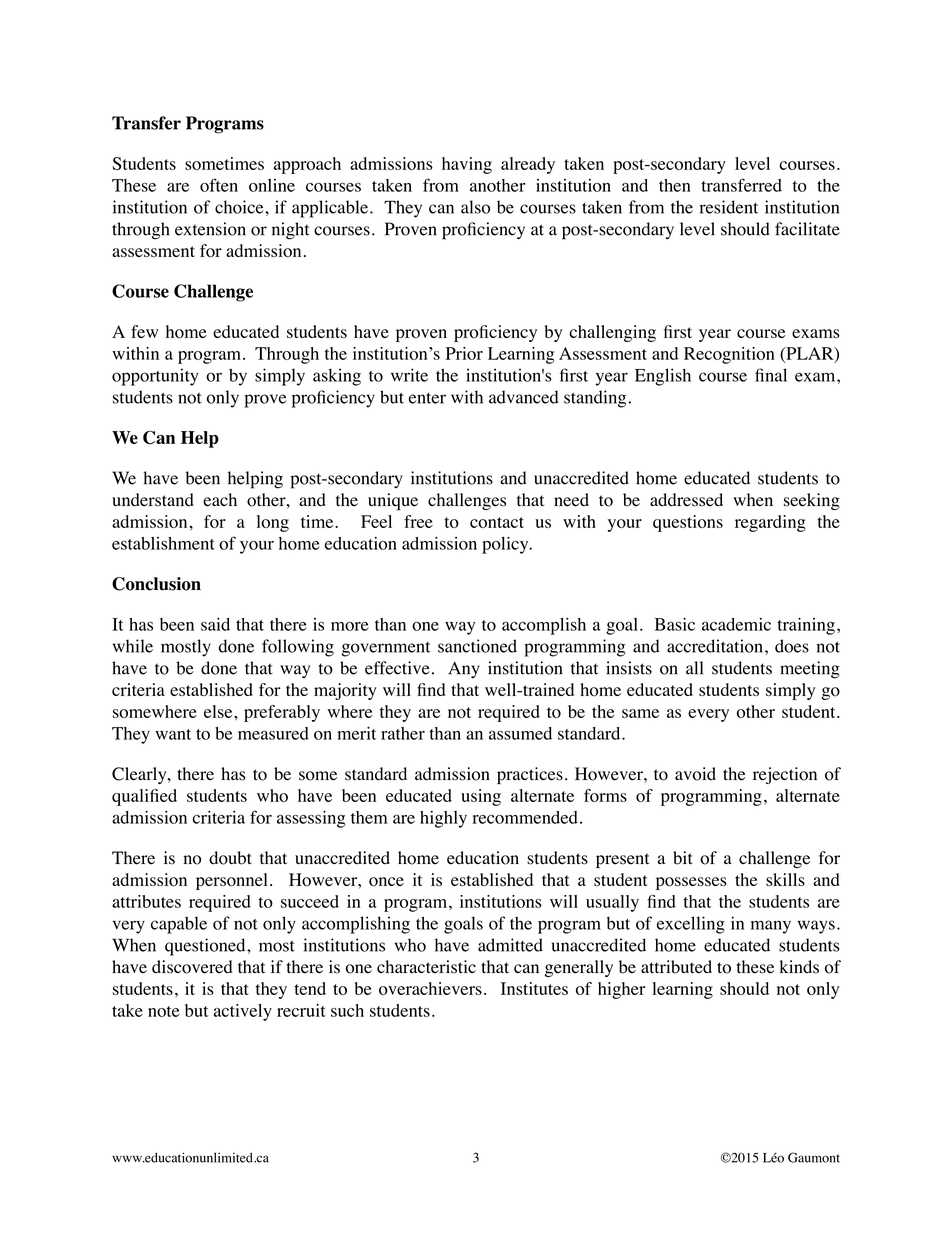  I want to click on enter, so click(427, 398).
